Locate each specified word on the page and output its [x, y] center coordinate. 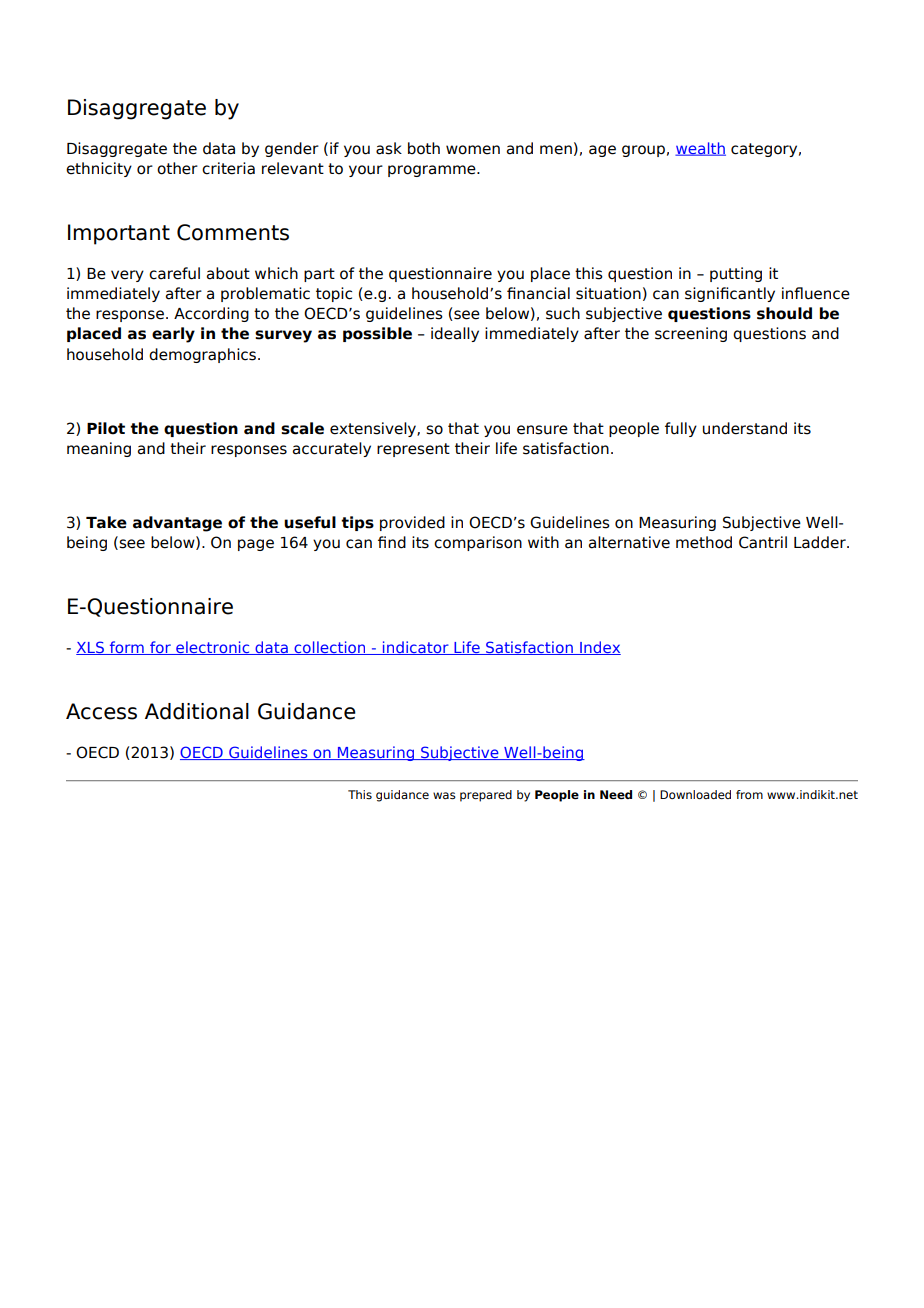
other [177, 168]
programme [433, 171]
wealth [700, 149]
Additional [197, 711]
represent [413, 450]
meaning [99, 449]
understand [745, 428]
